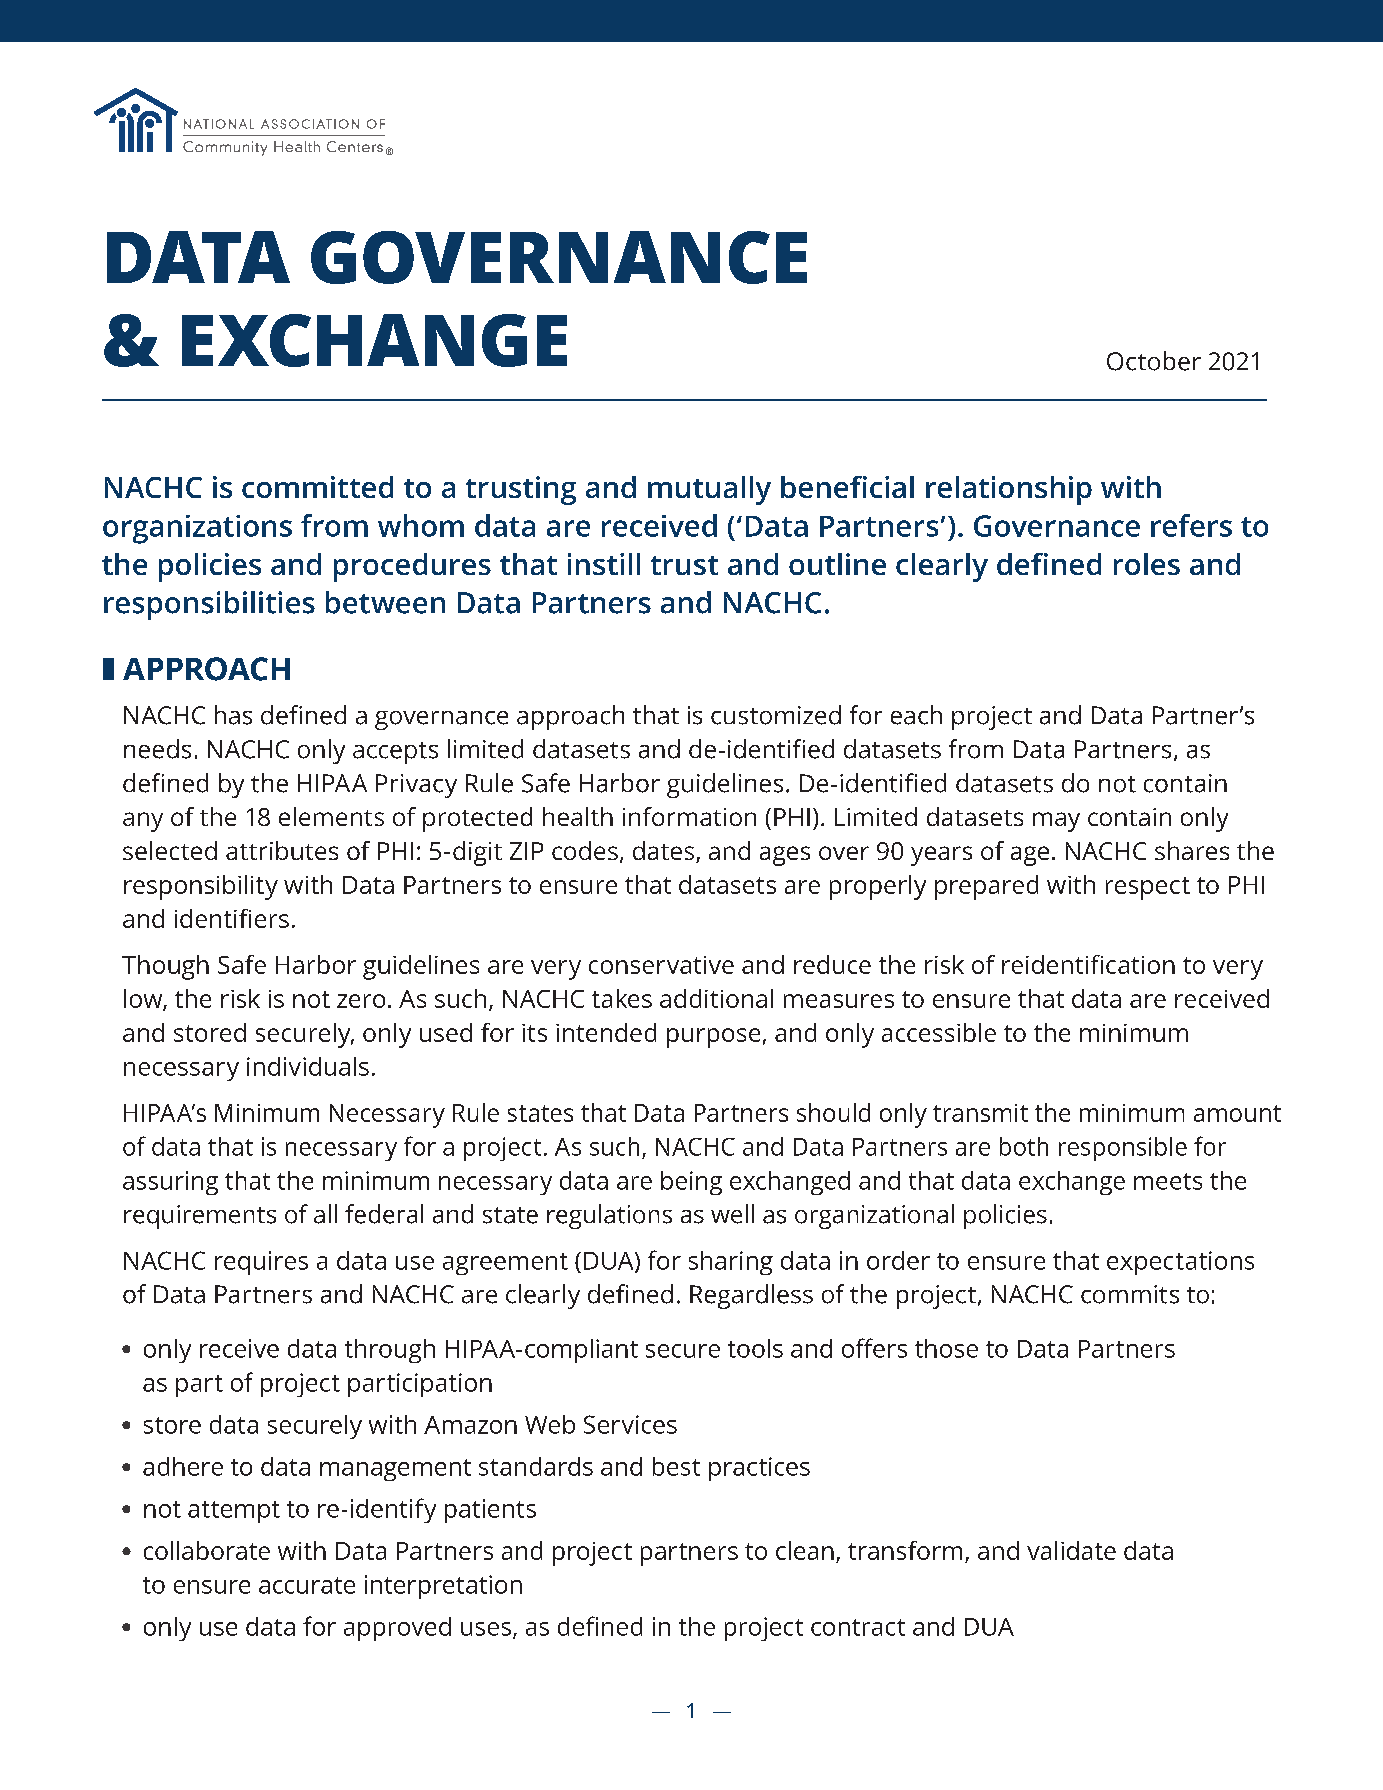  I want to click on additional, so click(716, 998).
